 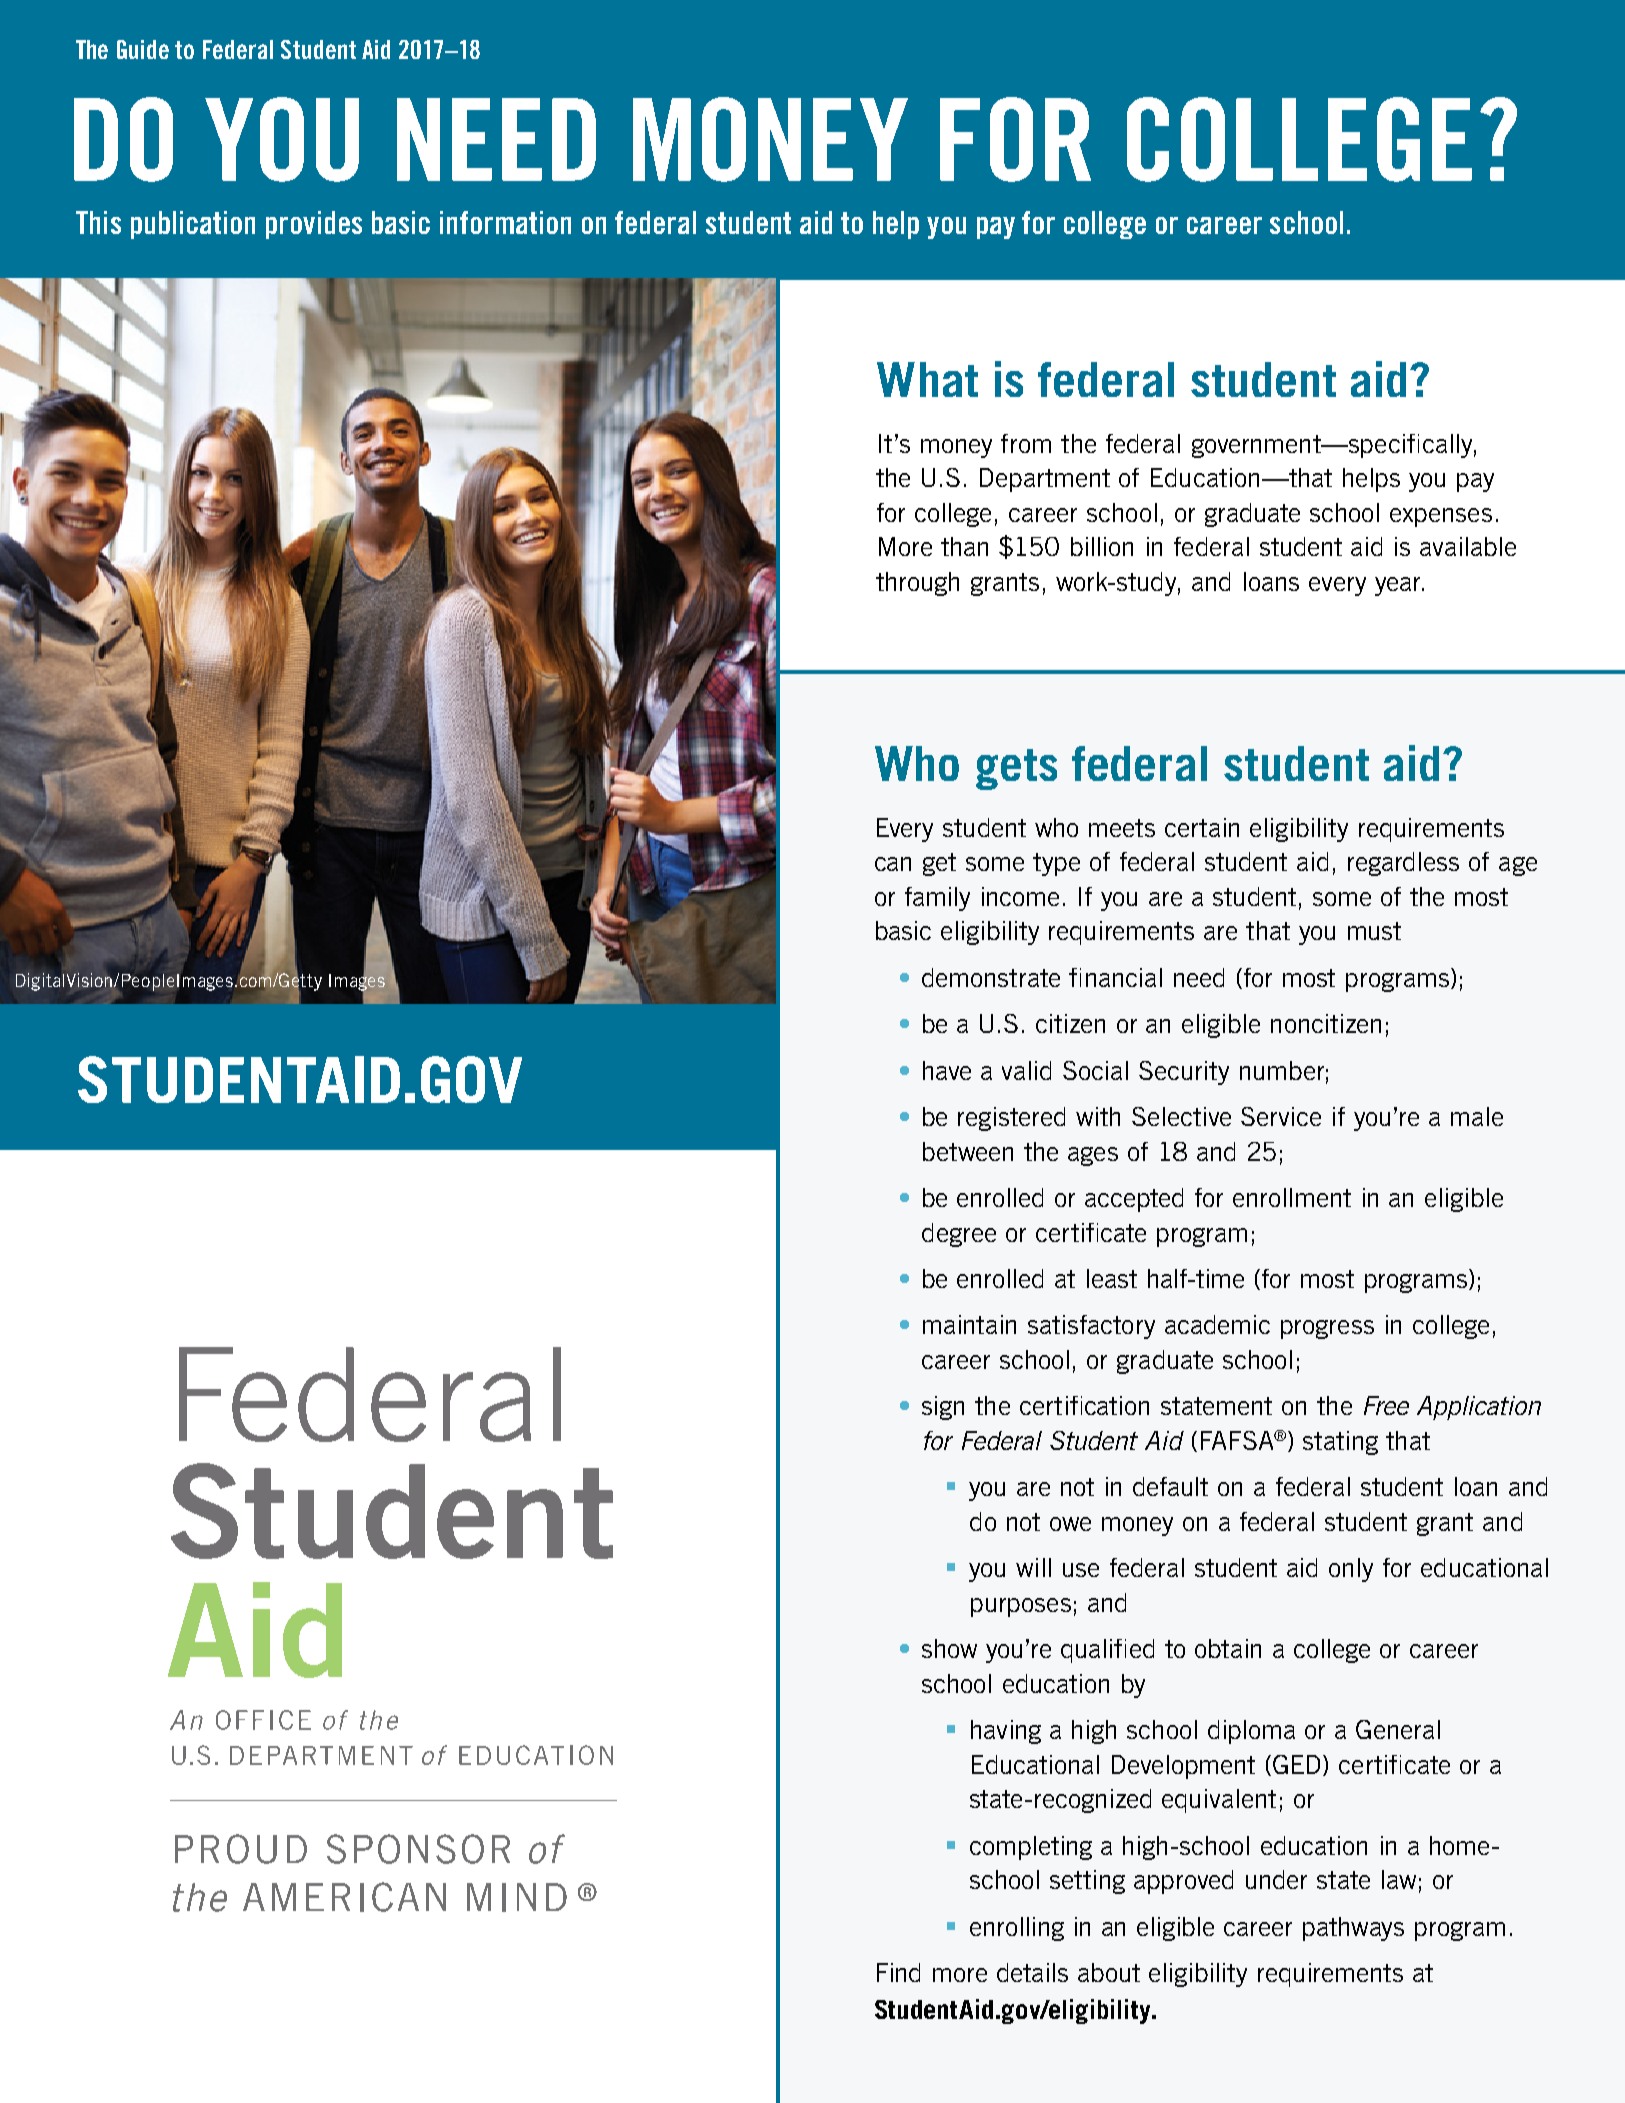 What do you see at coordinates (505, 222) in the screenshot?
I see `information` at bounding box center [505, 222].
